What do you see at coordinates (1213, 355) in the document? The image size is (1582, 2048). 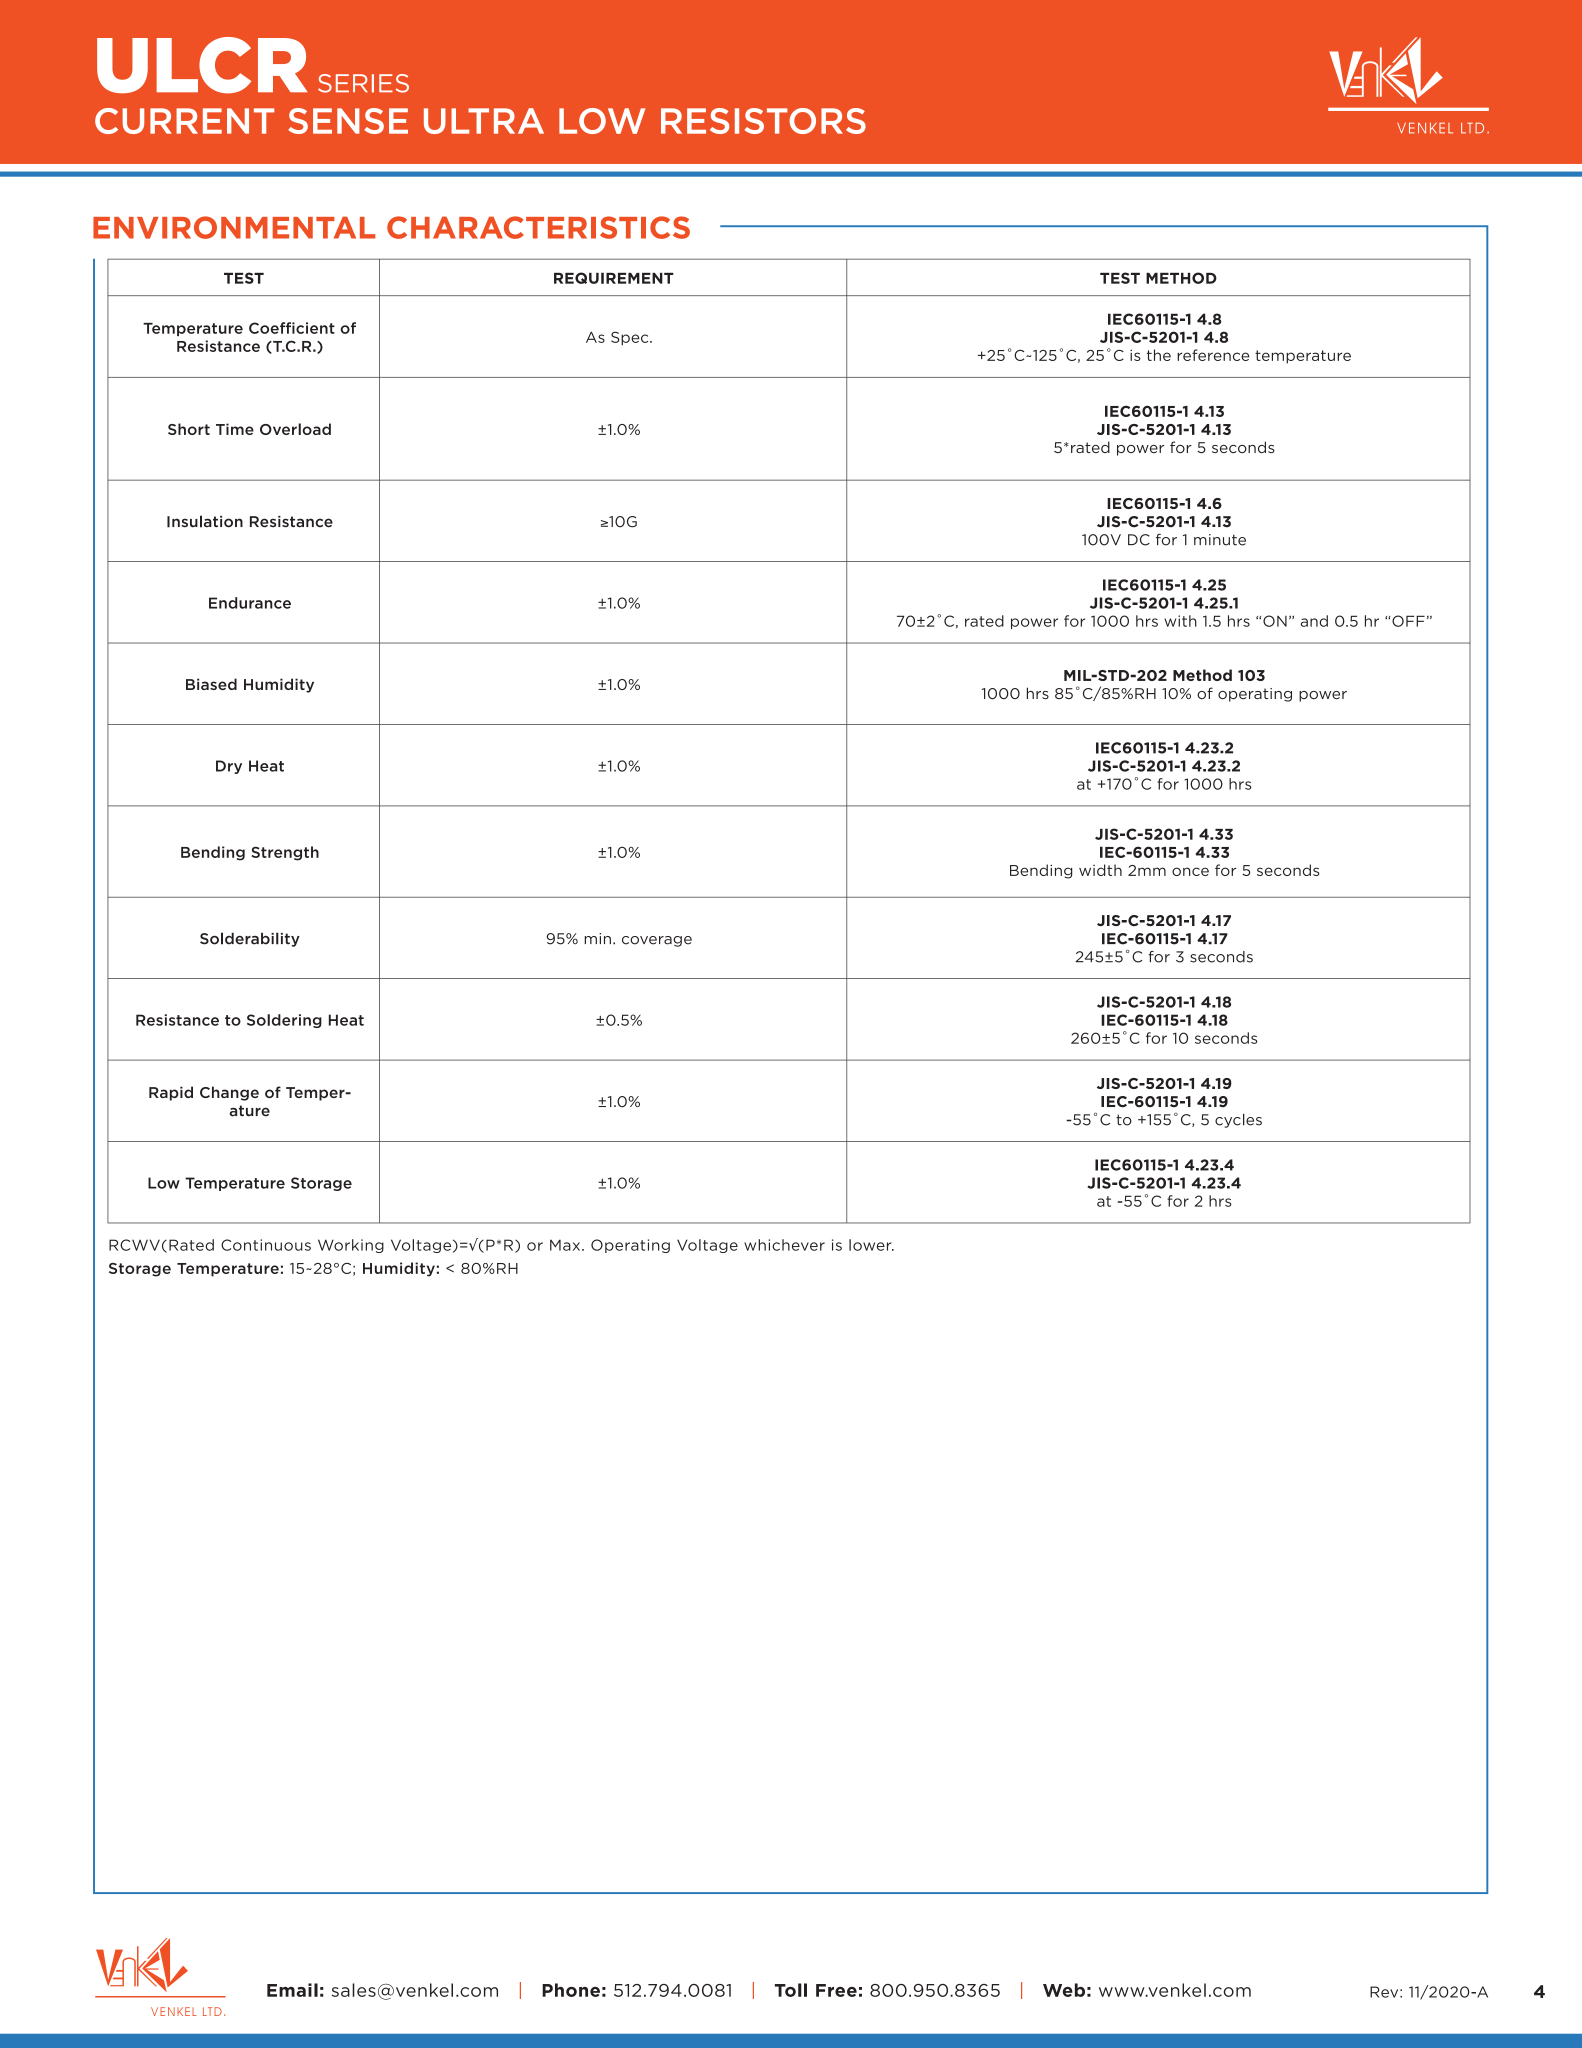 I see `reference` at bounding box center [1213, 355].
